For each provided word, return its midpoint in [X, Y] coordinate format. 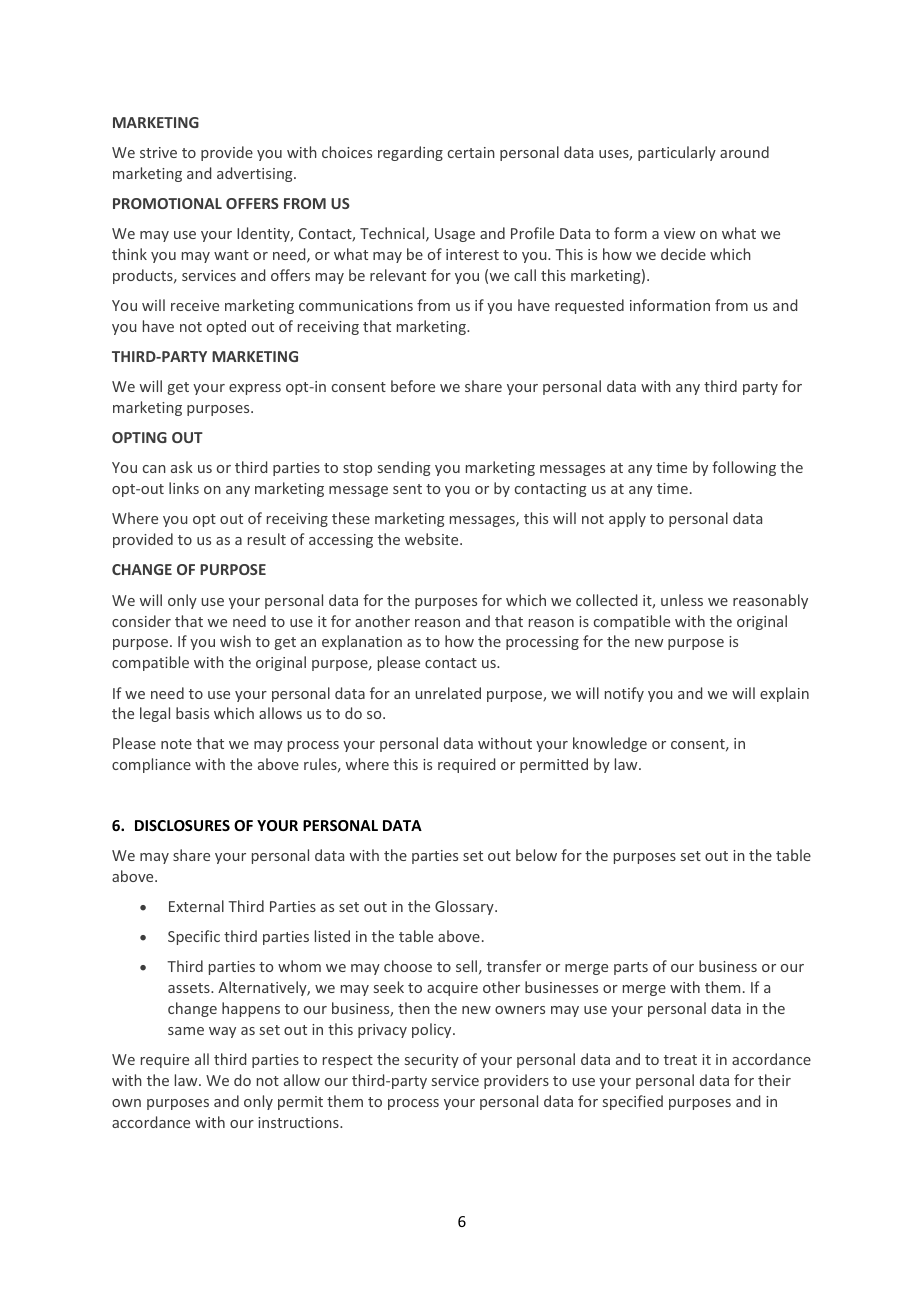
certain [471, 152]
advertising [256, 174]
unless [682, 600]
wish [235, 641]
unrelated [448, 693]
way [222, 1032]
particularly [677, 153]
